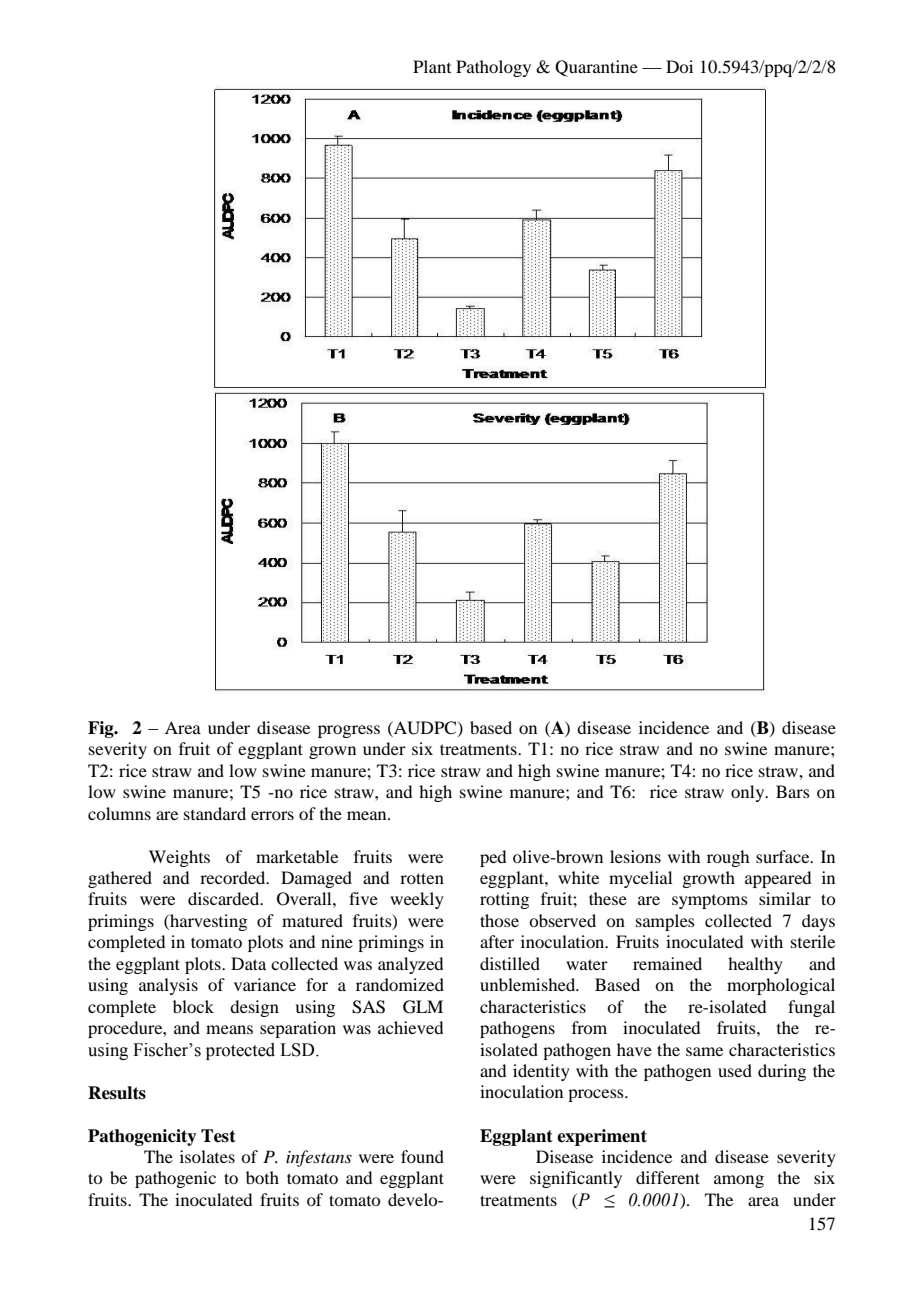 The height and width of the image is (1308, 924). Describe the element at coordinates (422, 1156) in the image. I see `found` at that location.
